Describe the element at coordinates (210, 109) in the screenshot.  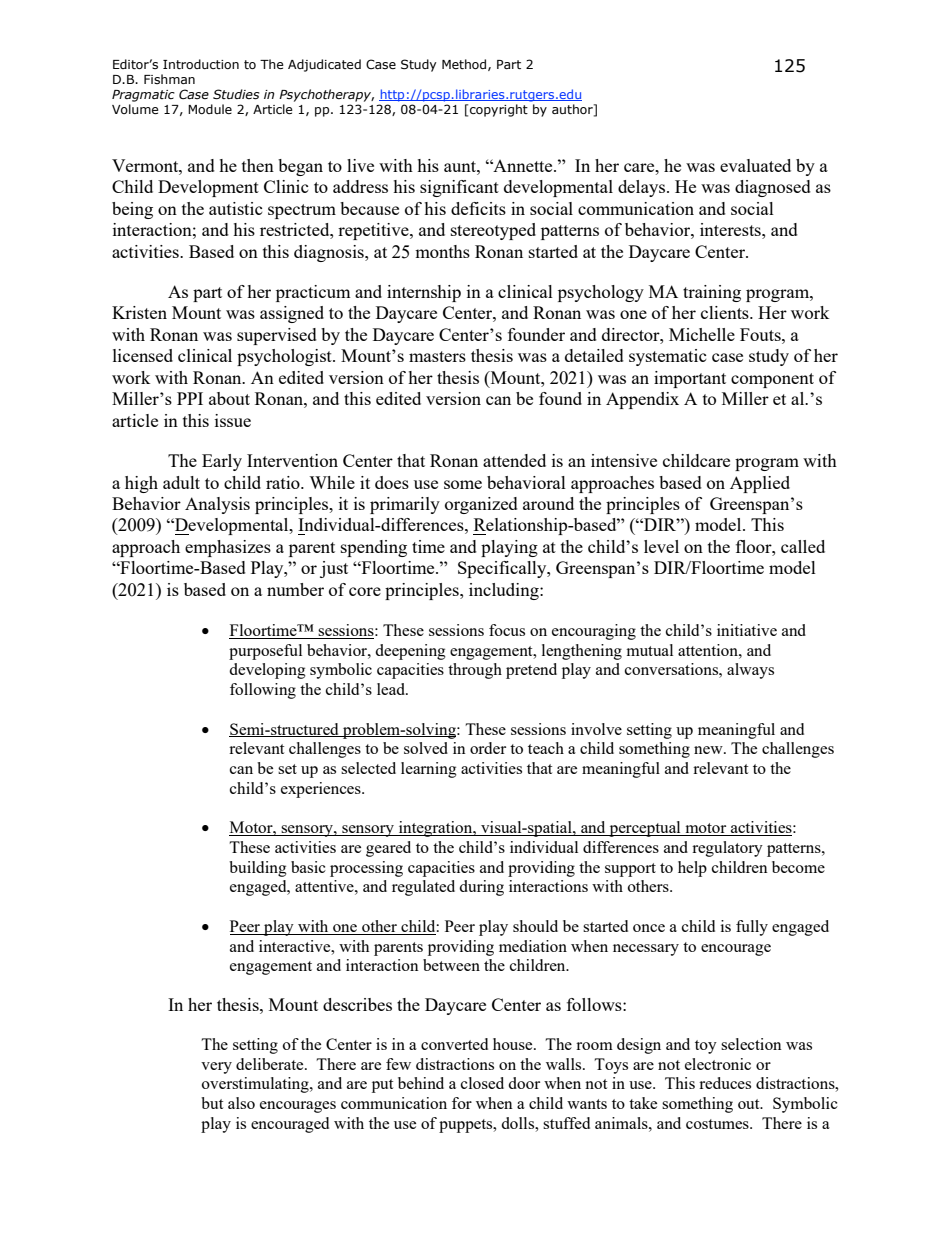
I see `Module` at that location.
